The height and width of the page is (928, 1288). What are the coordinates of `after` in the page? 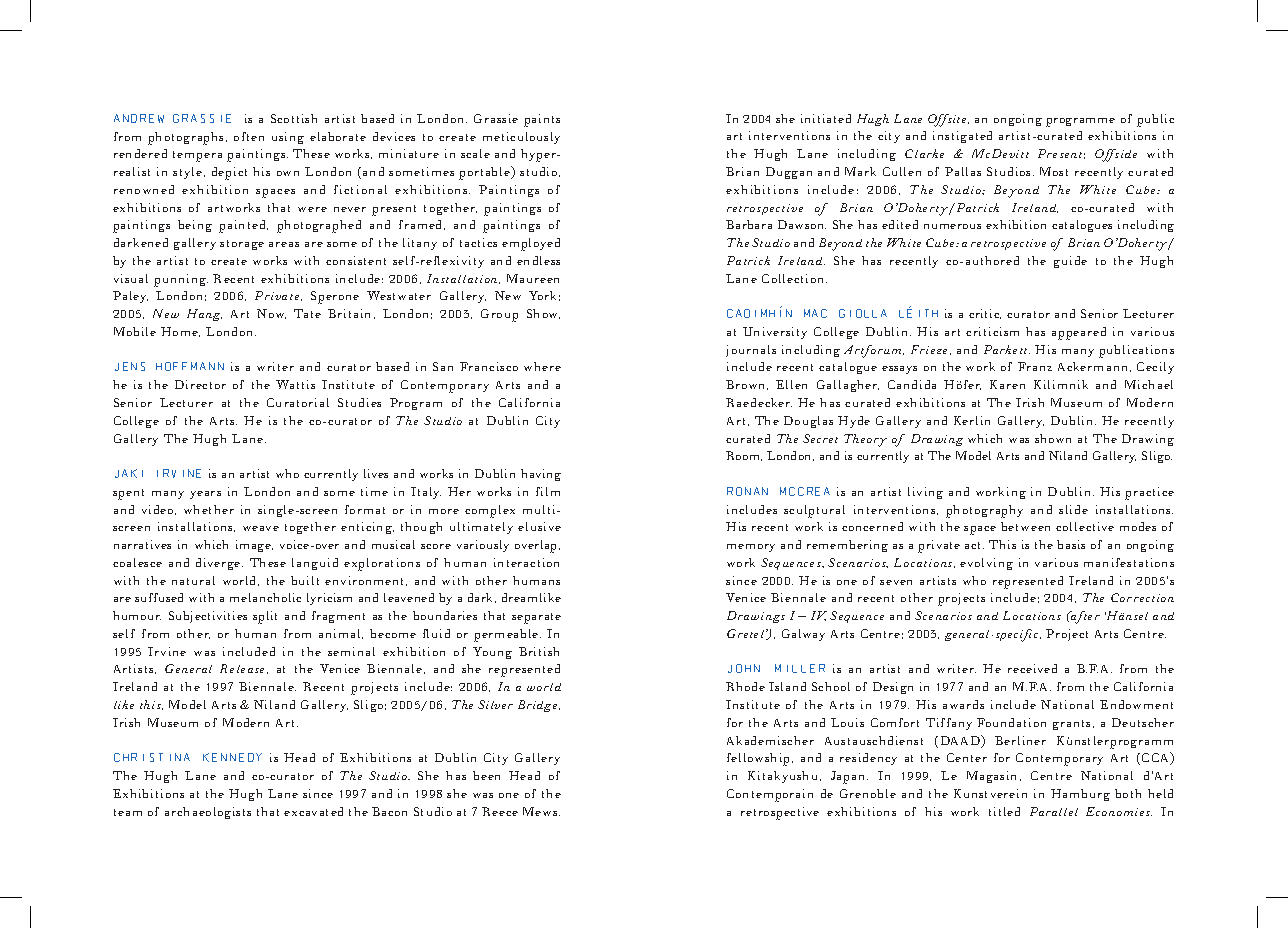 It's located at (1084, 617).
